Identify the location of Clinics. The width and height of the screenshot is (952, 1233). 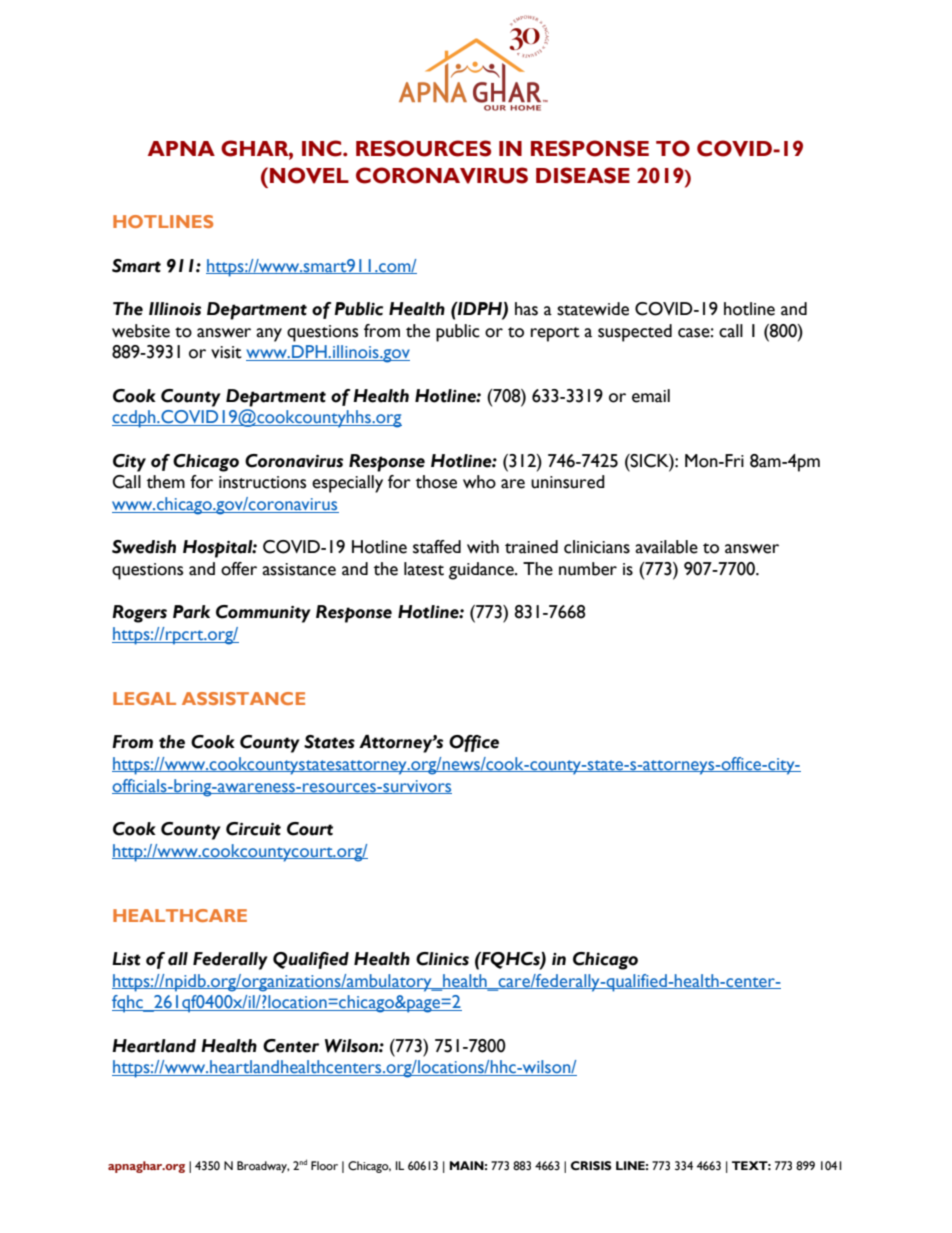
(442, 959).
